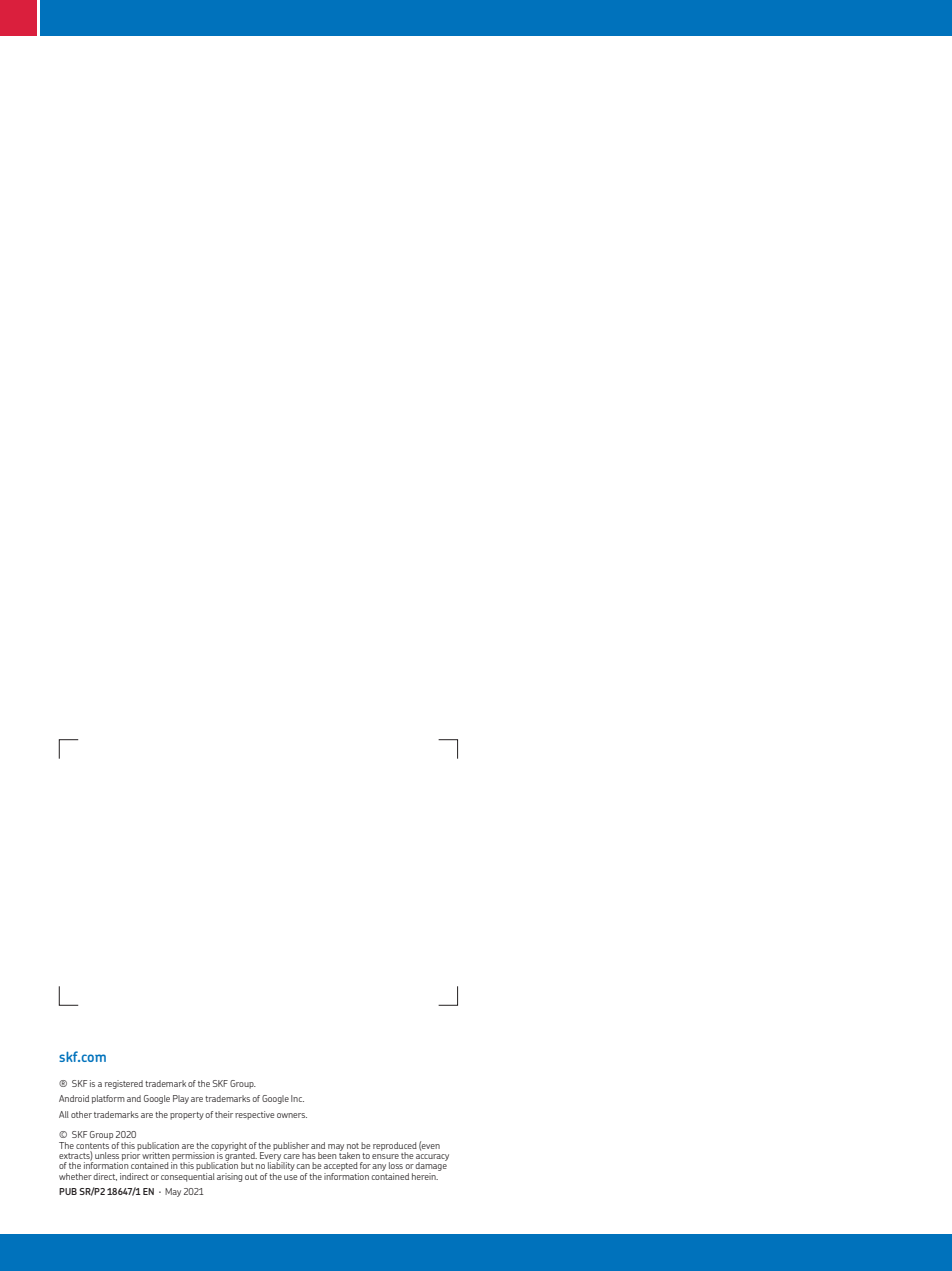 This image has height=1271, width=952. I want to click on whether, so click(75, 1176).
